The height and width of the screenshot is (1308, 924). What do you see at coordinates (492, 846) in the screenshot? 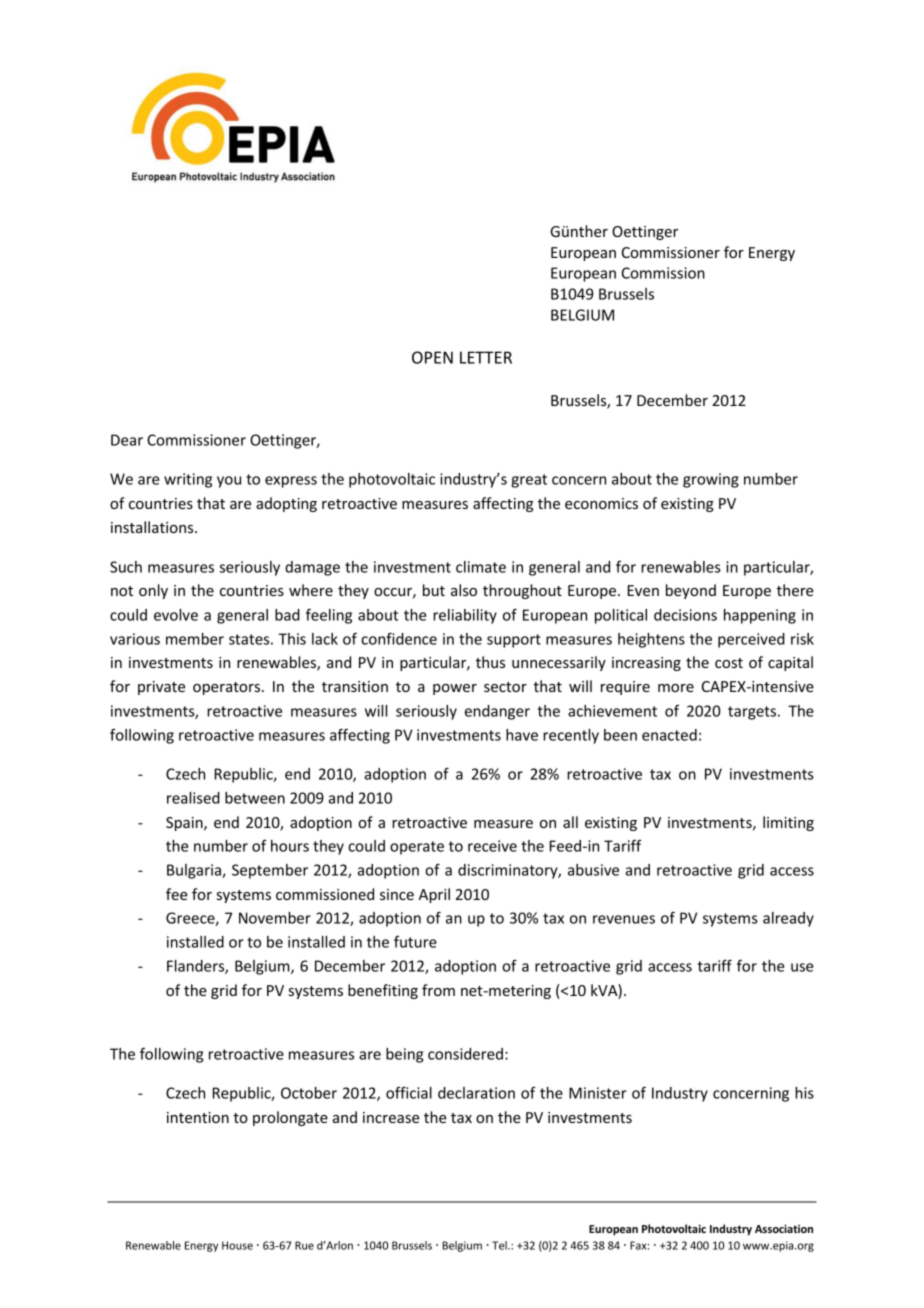
I see `receive` at bounding box center [492, 846].
